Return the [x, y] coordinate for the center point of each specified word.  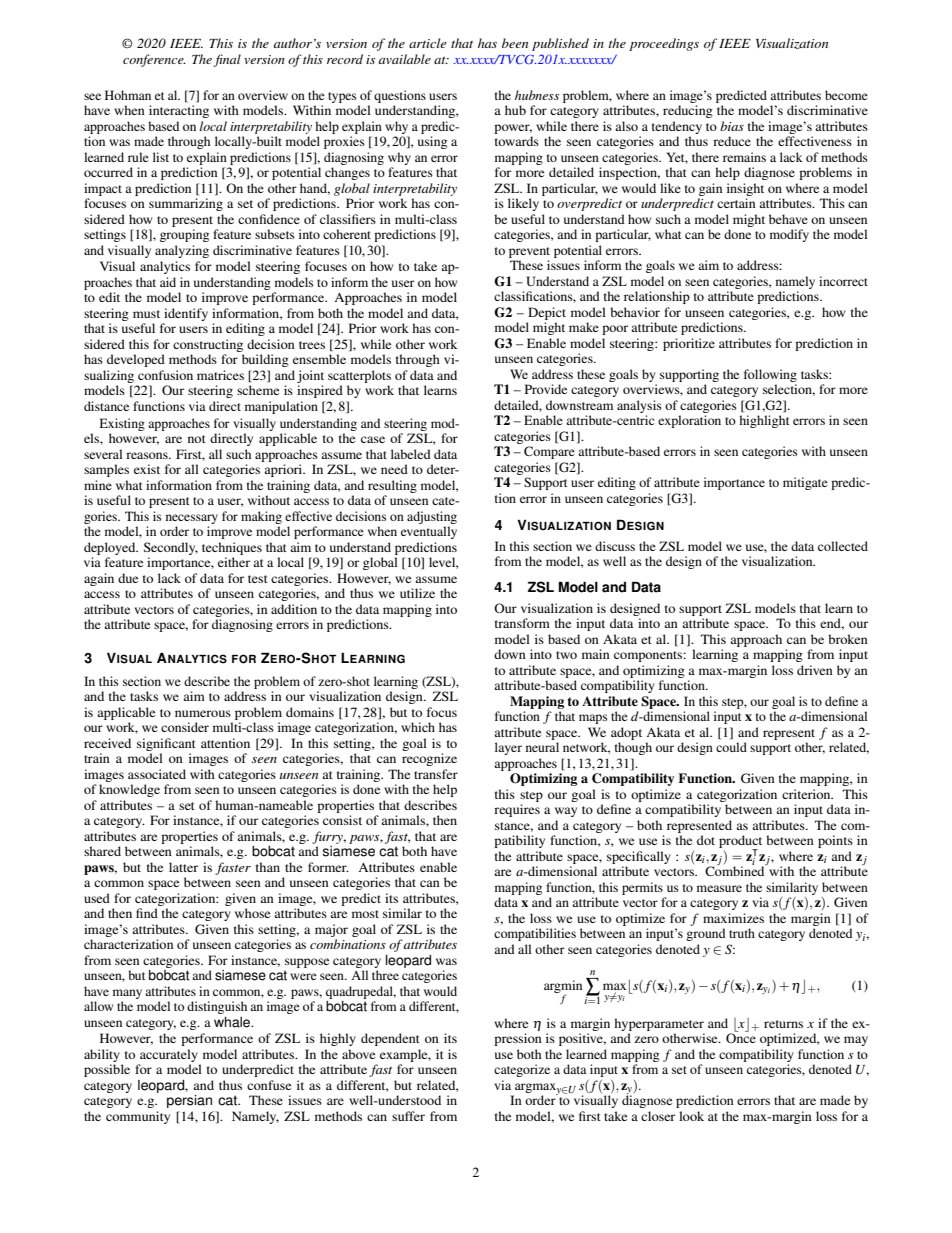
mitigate [805, 483]
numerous [203, 713]
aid [168, 282]
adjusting [432, 517]
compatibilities [535, 934]
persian [189, 1101]
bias [732, 126]
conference [154, 60]
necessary [192, 519]
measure [719, 888]
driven [815, 670]
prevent [529, 252]
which [418, 727]
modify [789, 235]
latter [183, 867]
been [515, 43]
